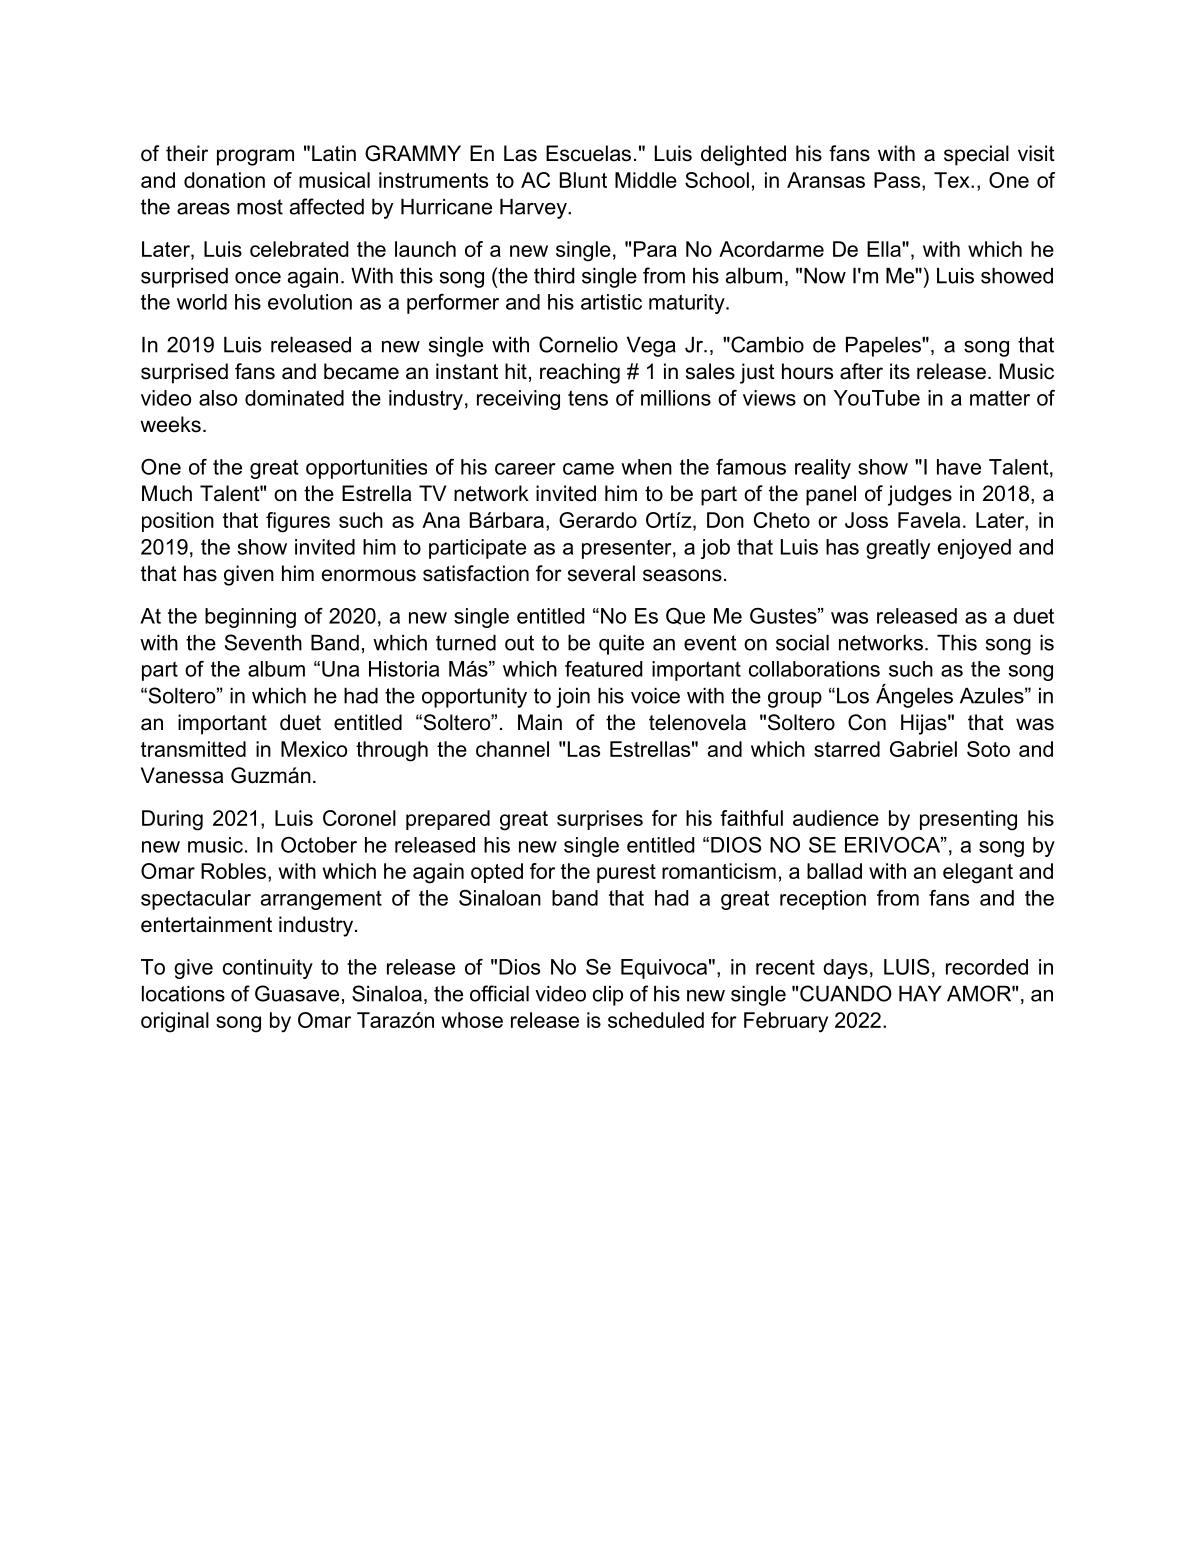 The width and height of the screenshot is (1195, 1547). Describe the element at coordinates (224, 180) in the screenshot. I see `donation` at that location.
